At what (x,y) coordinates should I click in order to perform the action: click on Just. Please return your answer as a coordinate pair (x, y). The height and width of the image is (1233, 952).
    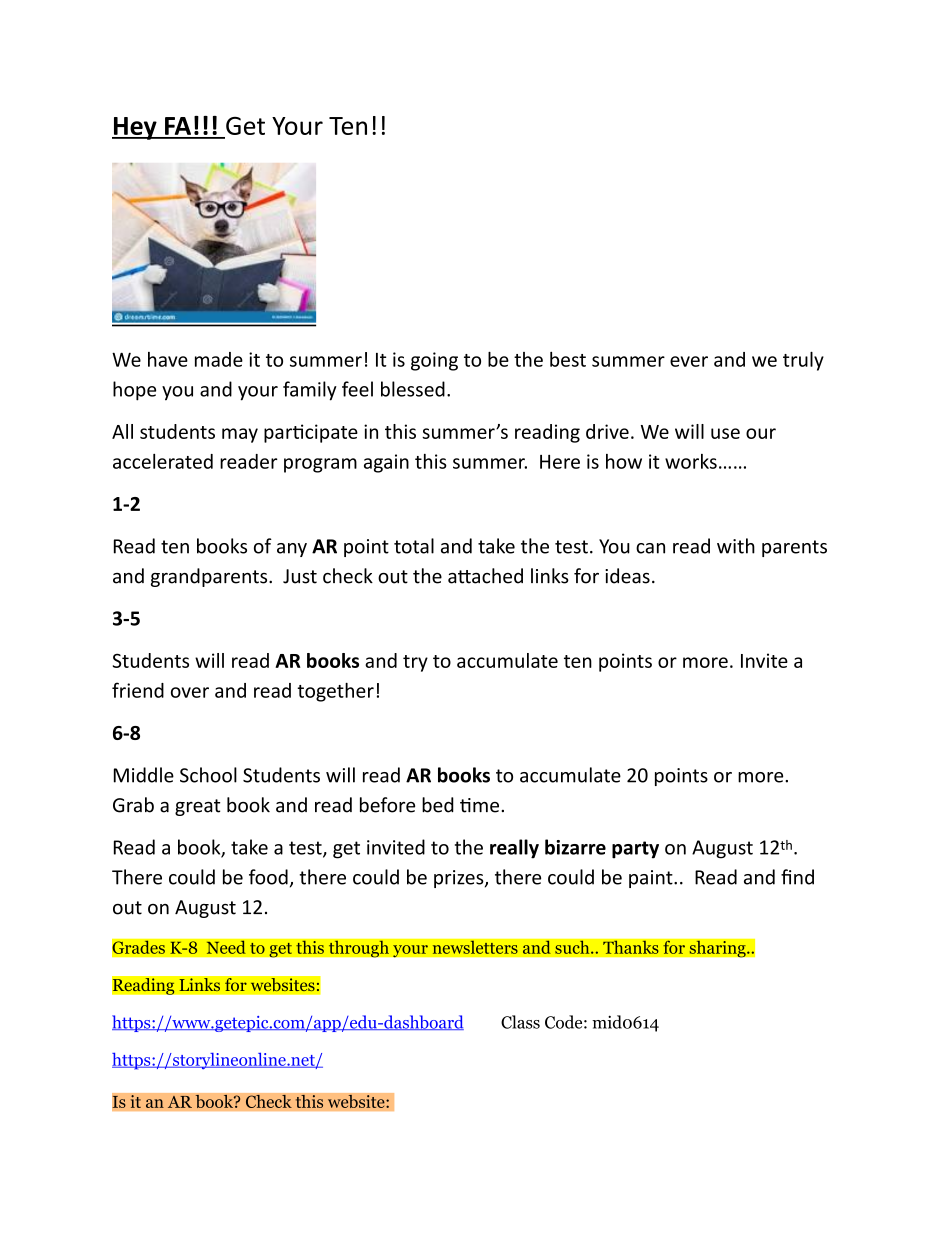
    Looking at the image, I should click on (300, 576).
